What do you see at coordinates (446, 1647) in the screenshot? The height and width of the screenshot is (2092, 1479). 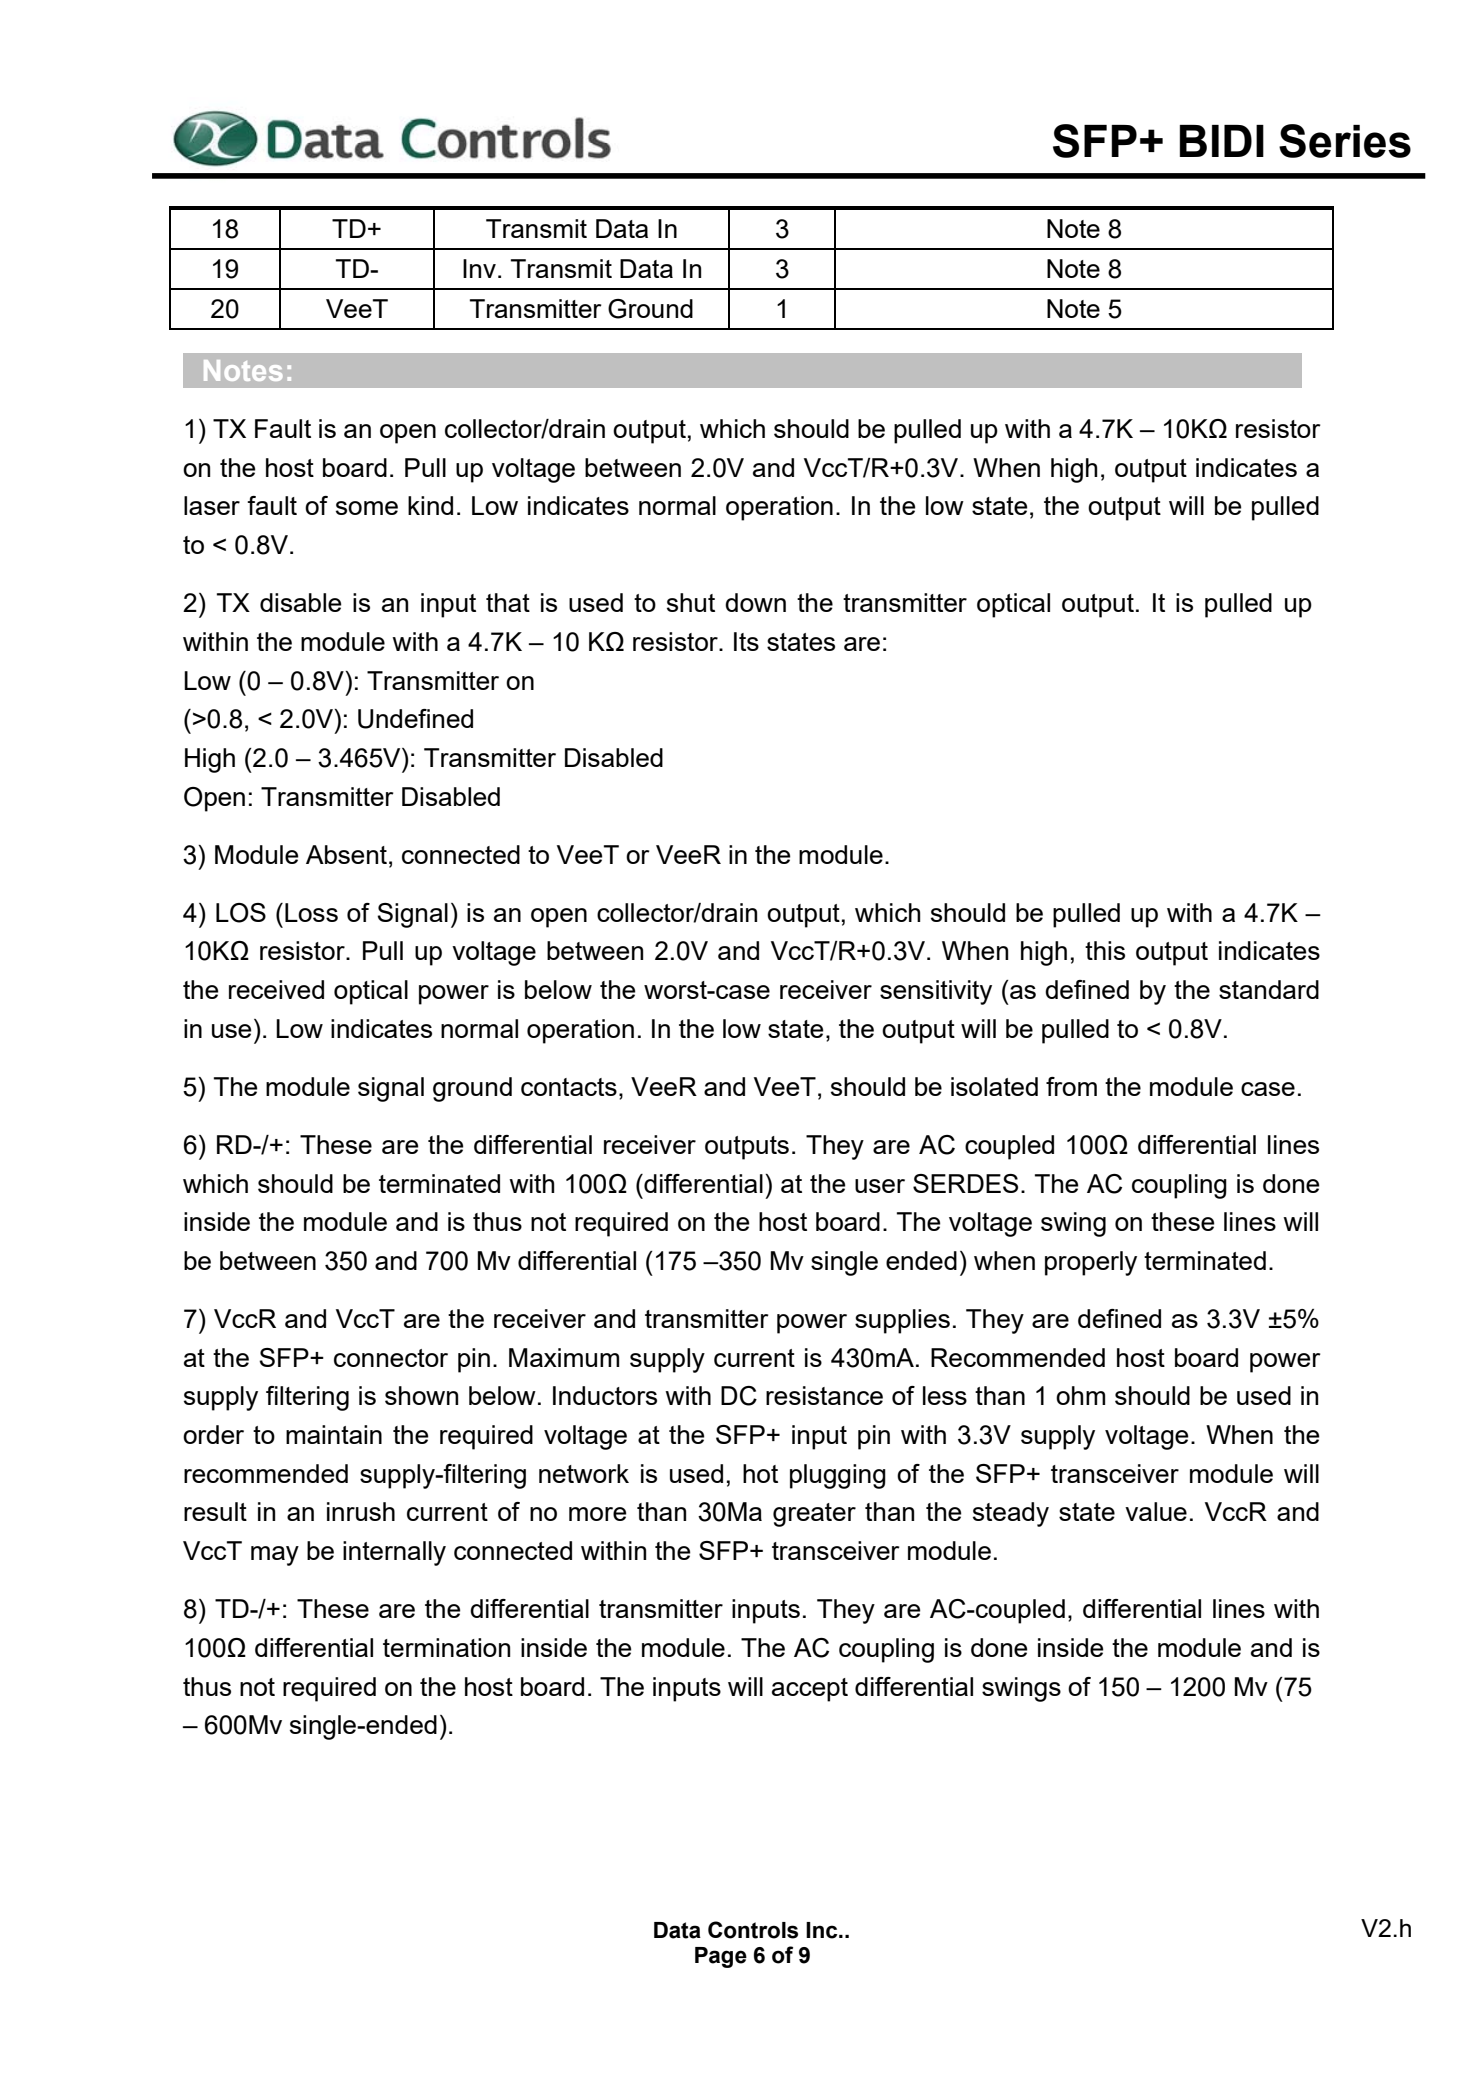 I see `termination` at bounding box center [446, 1647].
